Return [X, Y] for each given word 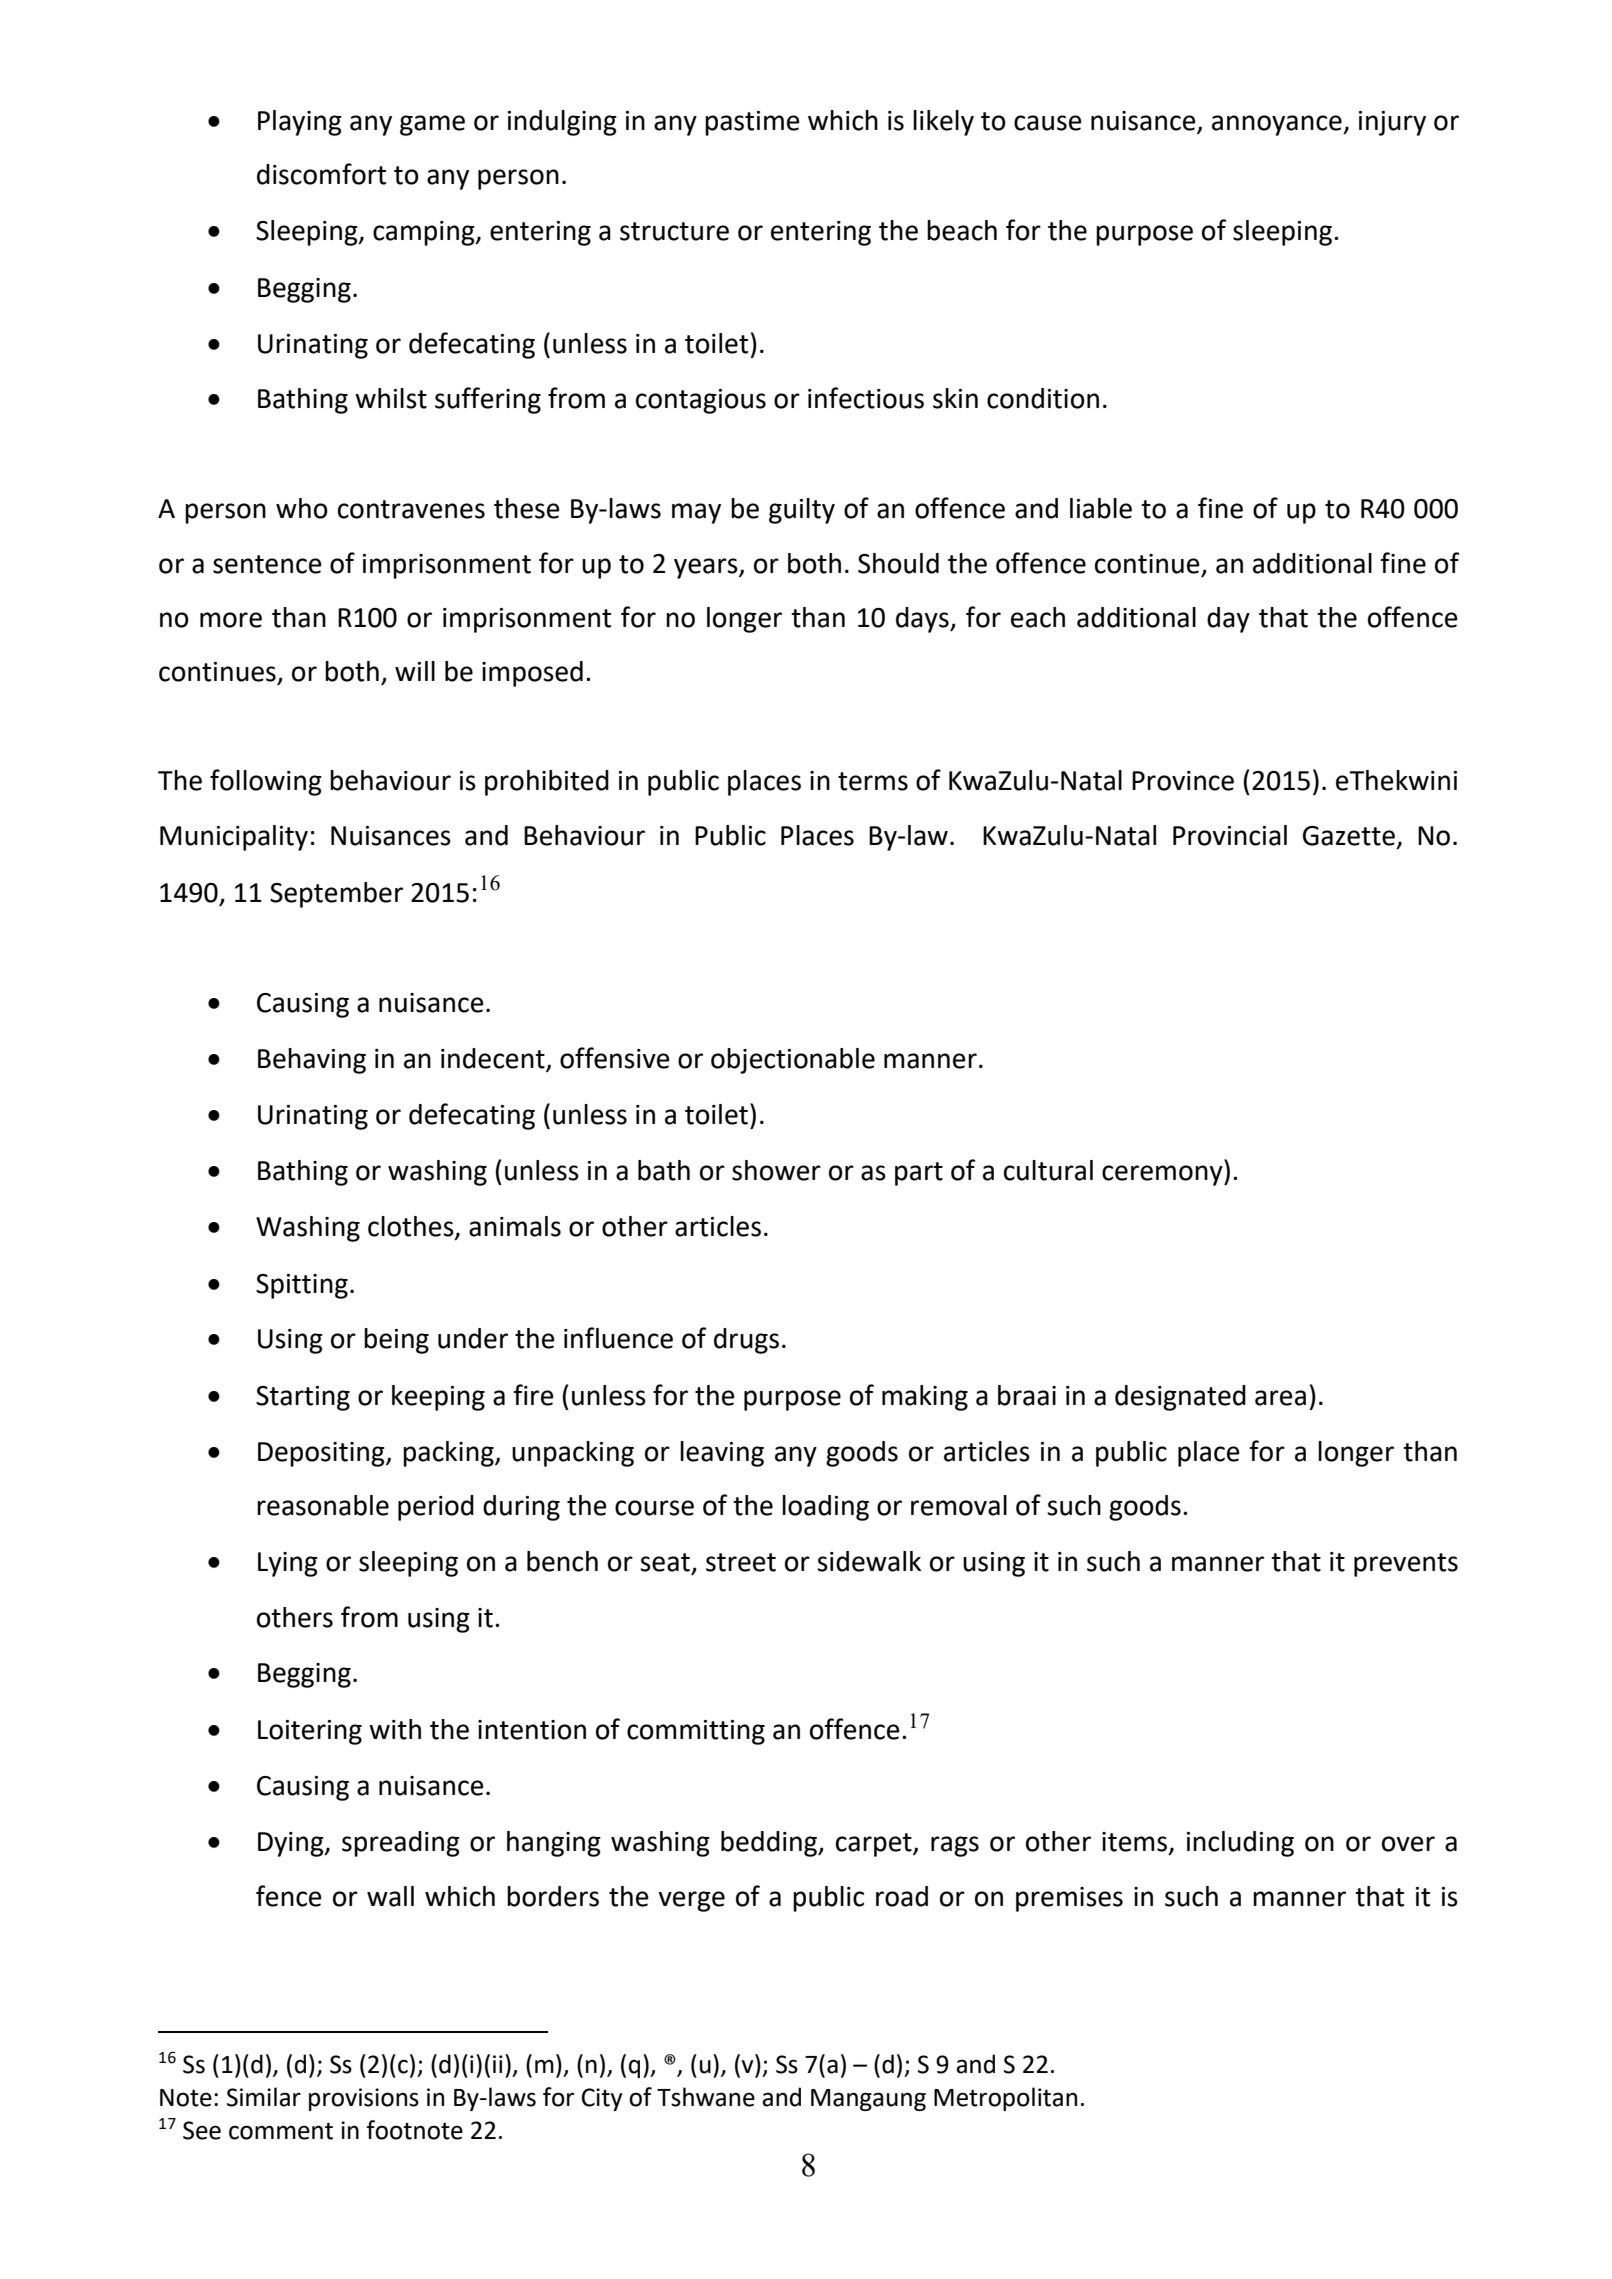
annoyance [1278, 125]
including [1240, 1844]
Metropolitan [1005, 2099]
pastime [752, 123]
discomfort [321, 174]
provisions [364, 2099]
